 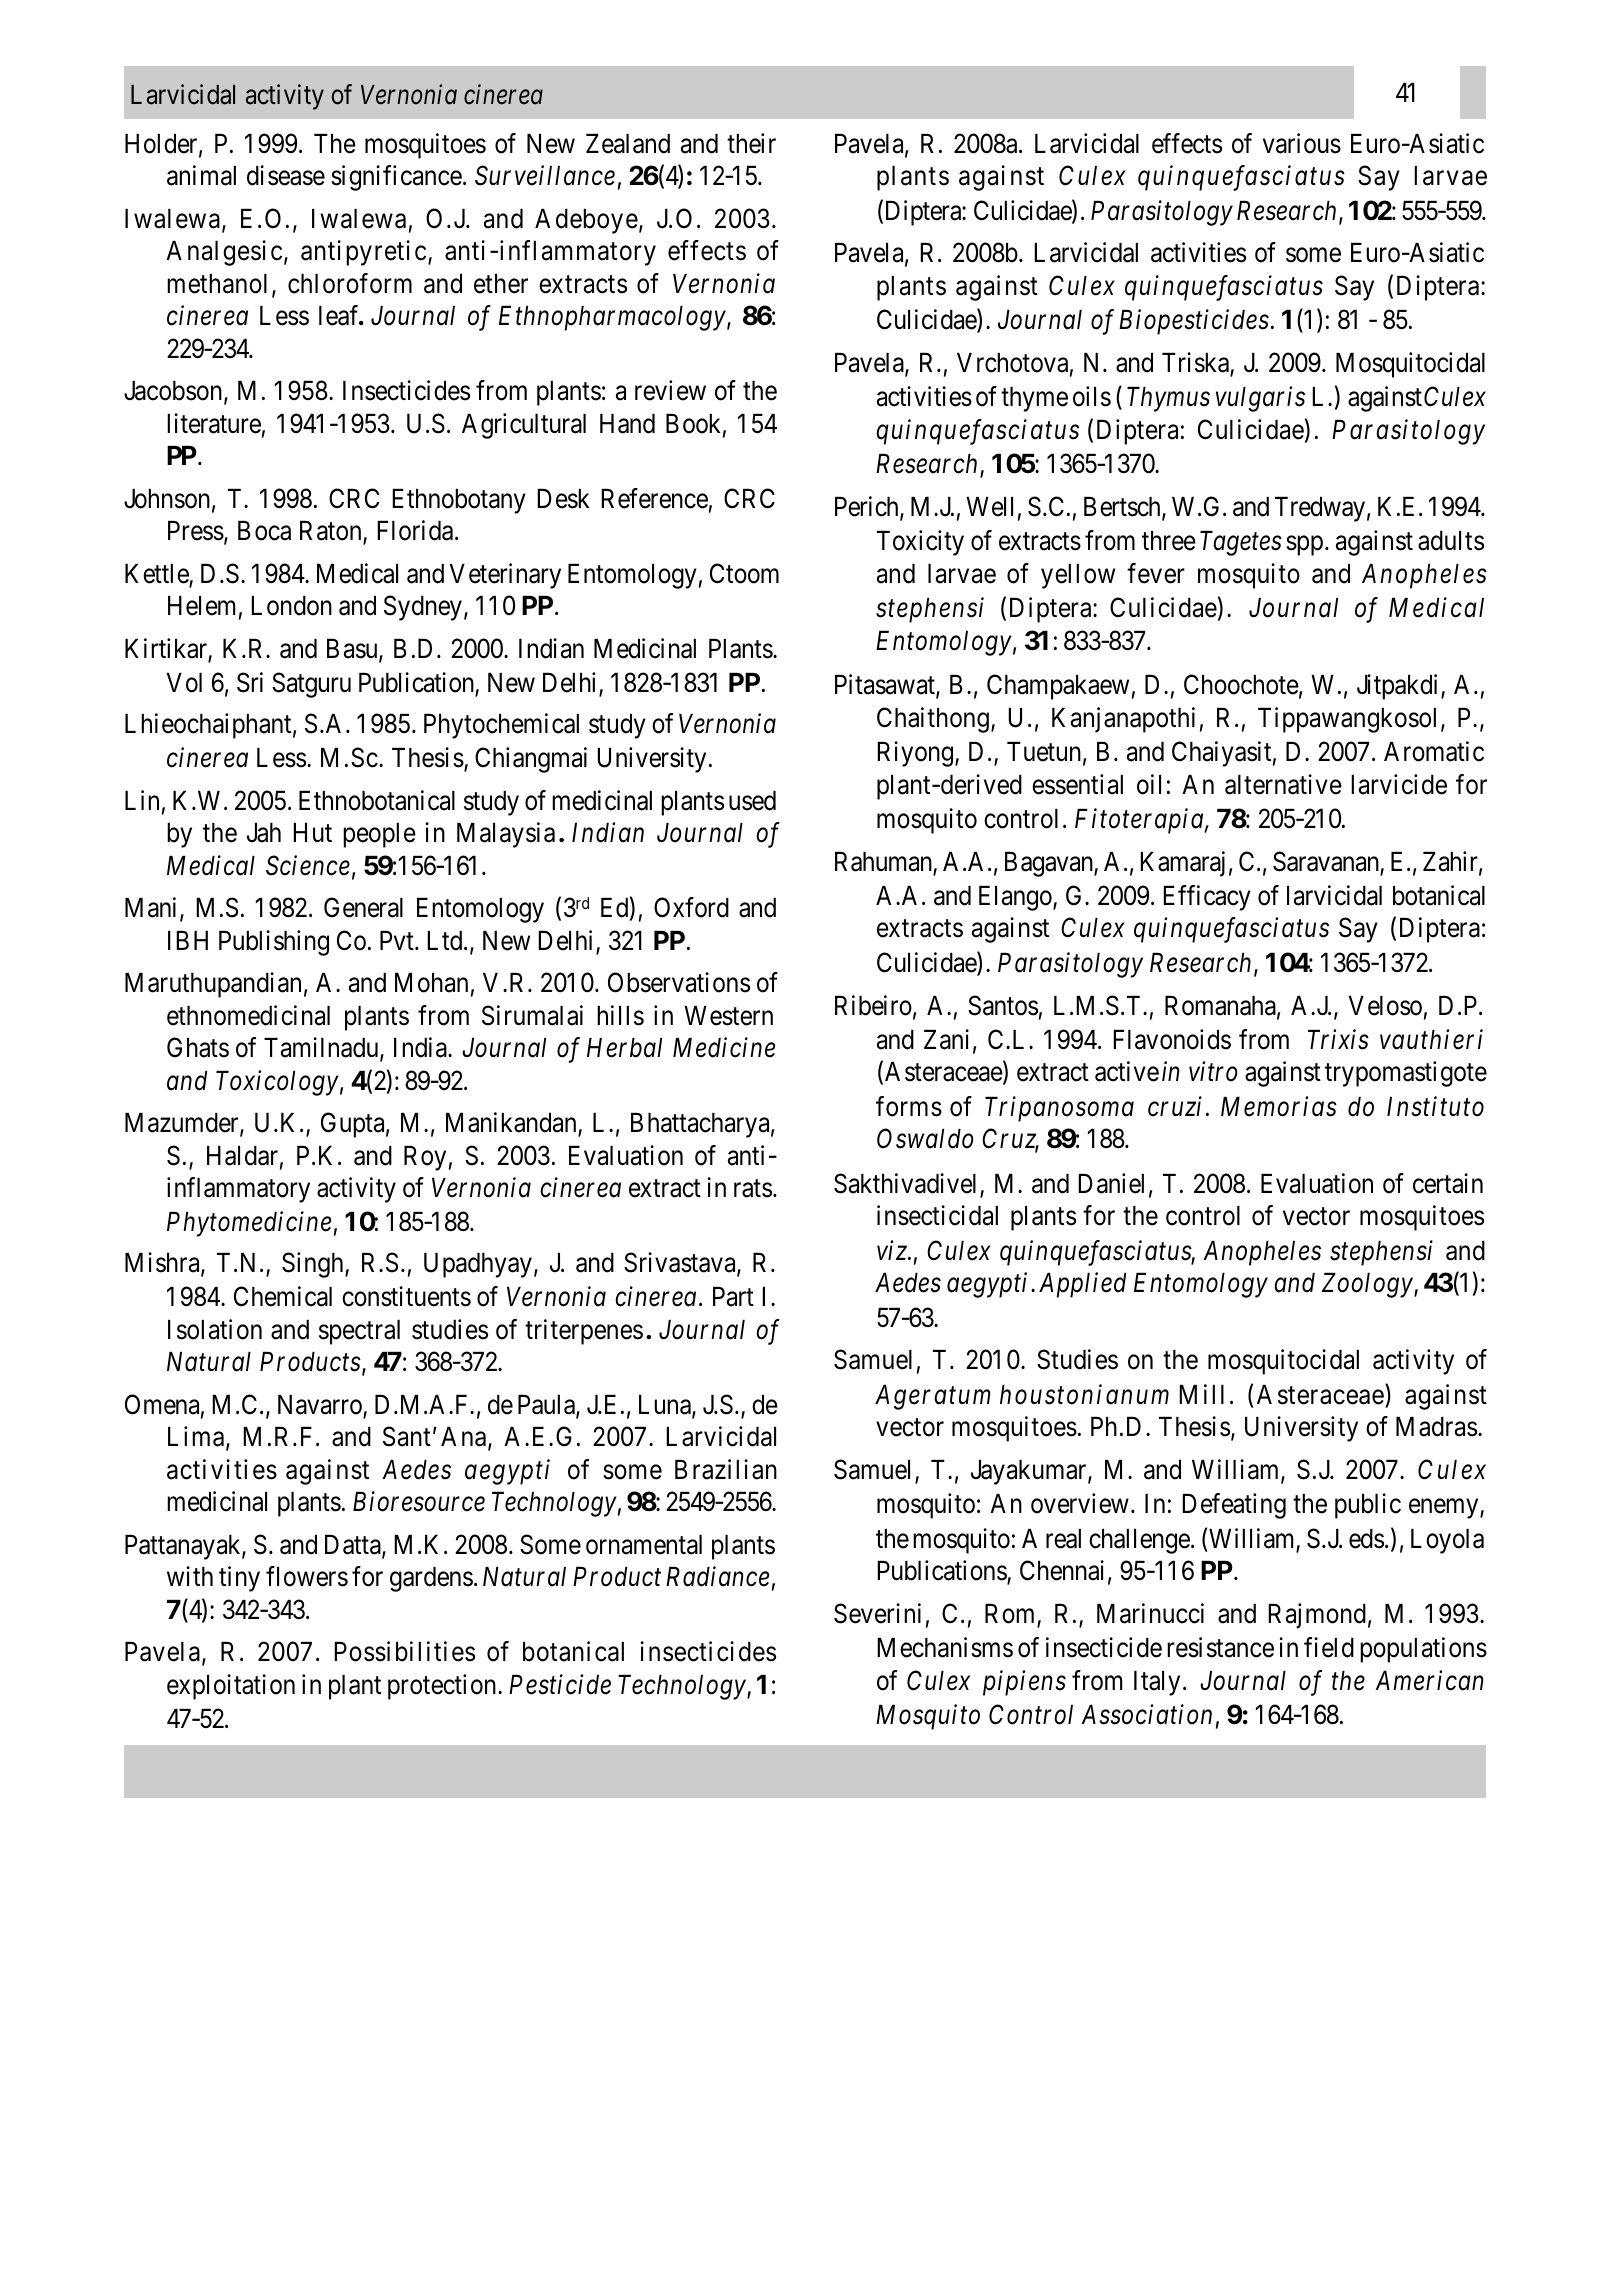 What do you see at coordinates (1283, 784) in the screenshot?
I see `alternative` at bounding box center [1283, 784].
